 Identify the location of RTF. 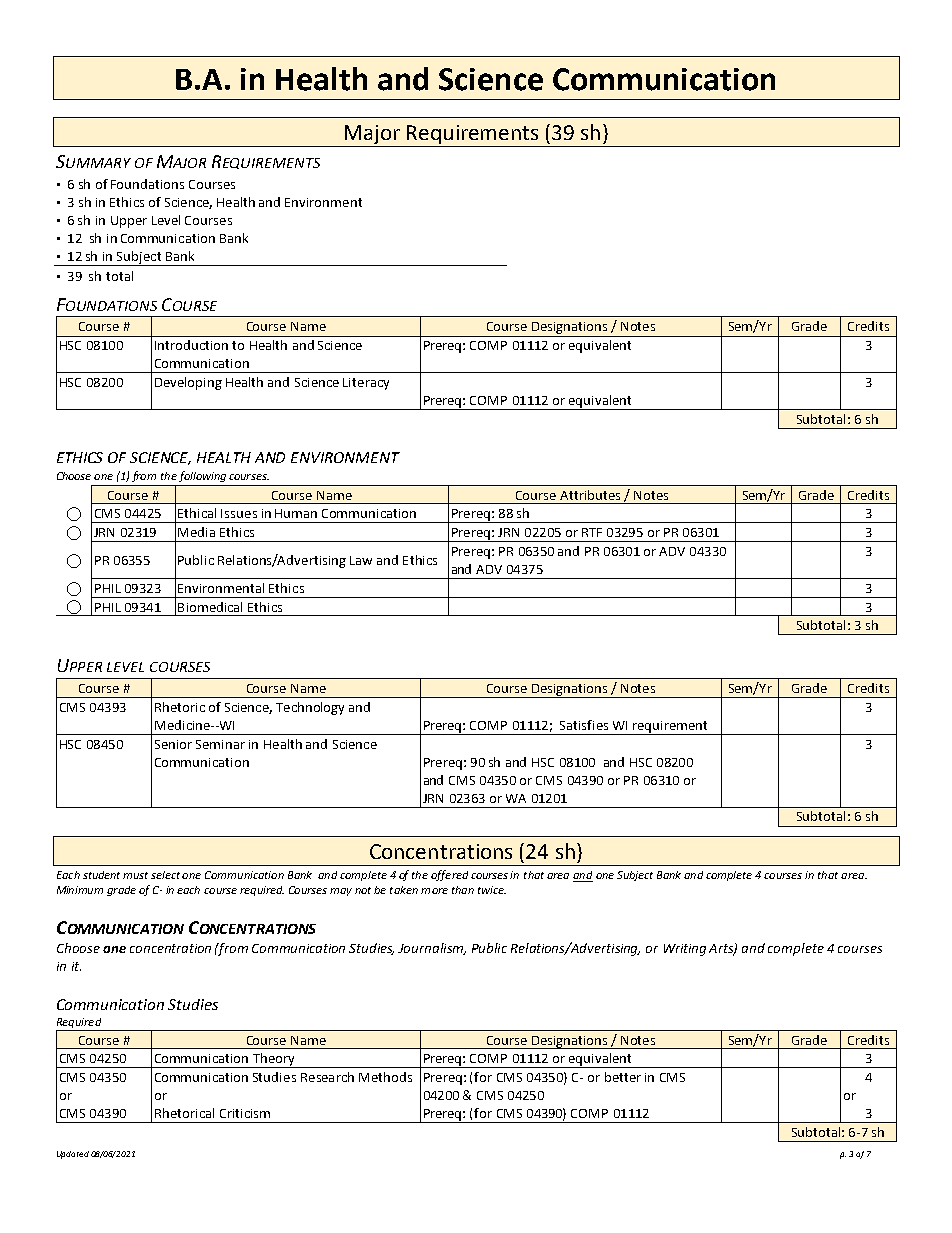
(592, 532).
